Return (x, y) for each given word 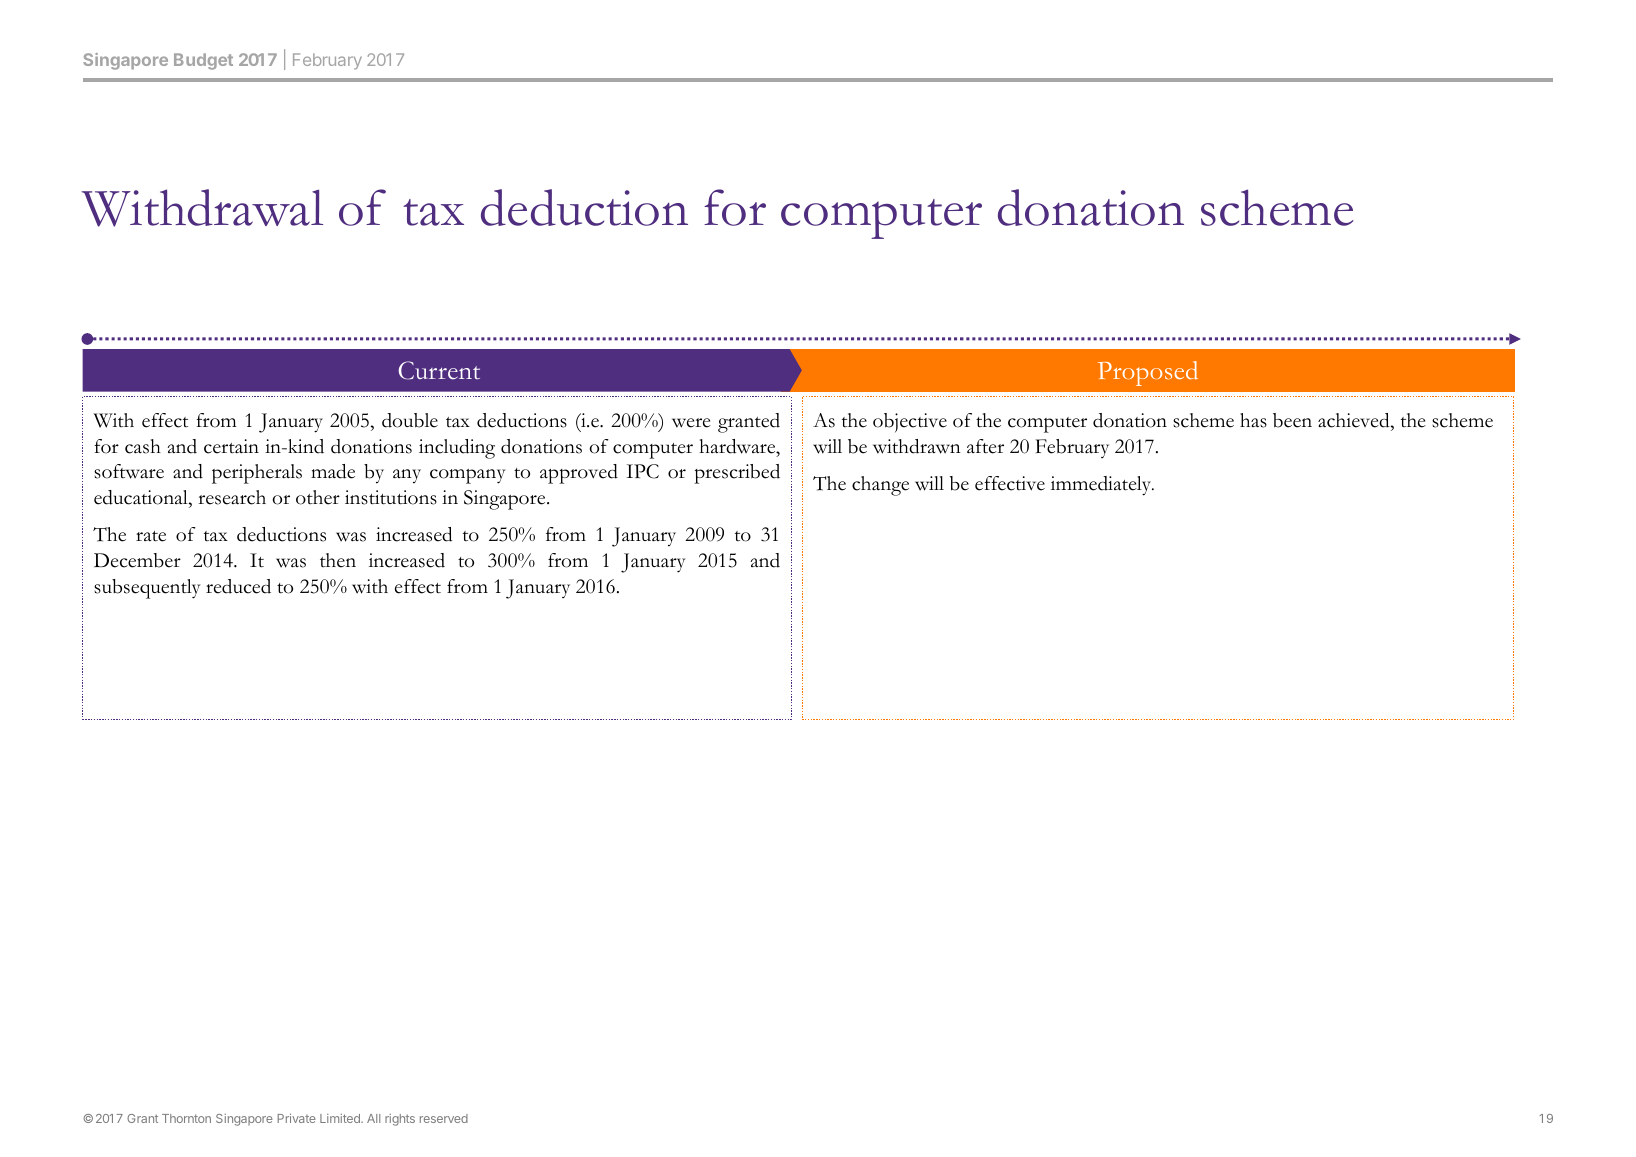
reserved (444, 1118)
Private (296, 1118)
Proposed (1148, 373)
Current (439, 370)
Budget (203, 61)
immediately (1102, 486)
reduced (238, 586)
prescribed (737, 474)
